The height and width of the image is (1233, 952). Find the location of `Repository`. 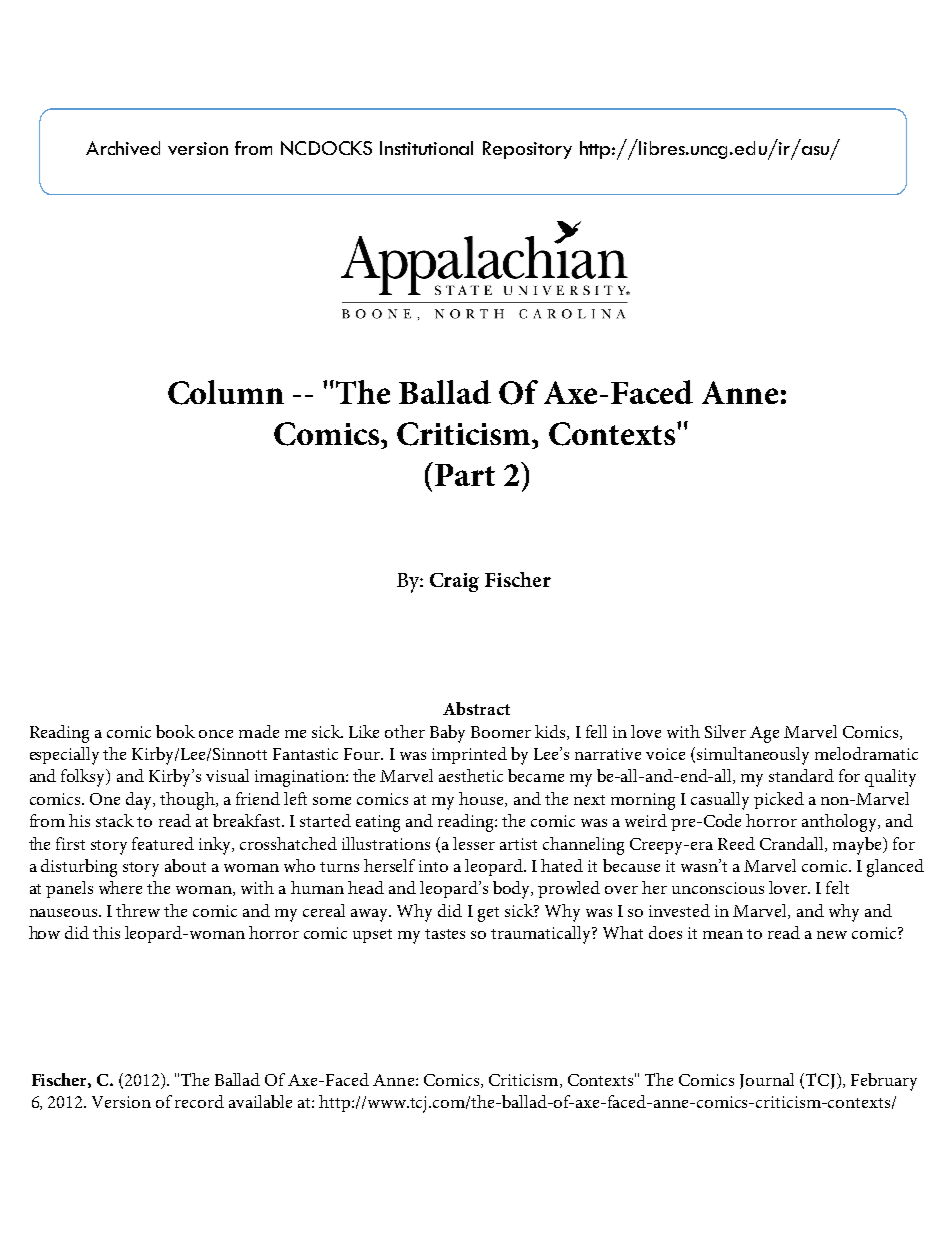

Repository is located at coordinates (527, 150).
